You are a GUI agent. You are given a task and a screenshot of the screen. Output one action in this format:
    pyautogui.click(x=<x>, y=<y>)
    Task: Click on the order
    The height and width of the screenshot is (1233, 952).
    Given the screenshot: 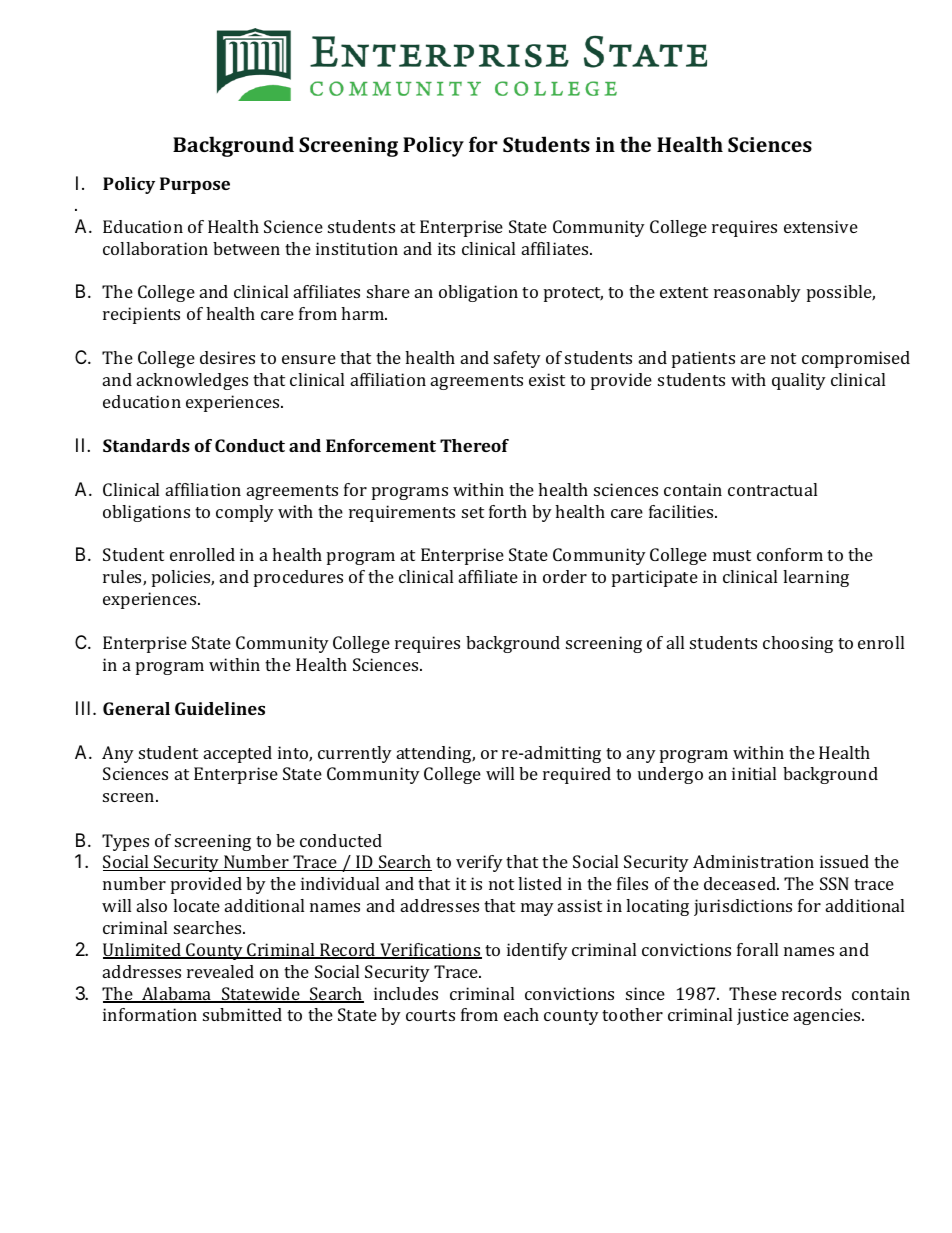 What is the action you would take?
    pyautogui.click(x=565, y=576)
